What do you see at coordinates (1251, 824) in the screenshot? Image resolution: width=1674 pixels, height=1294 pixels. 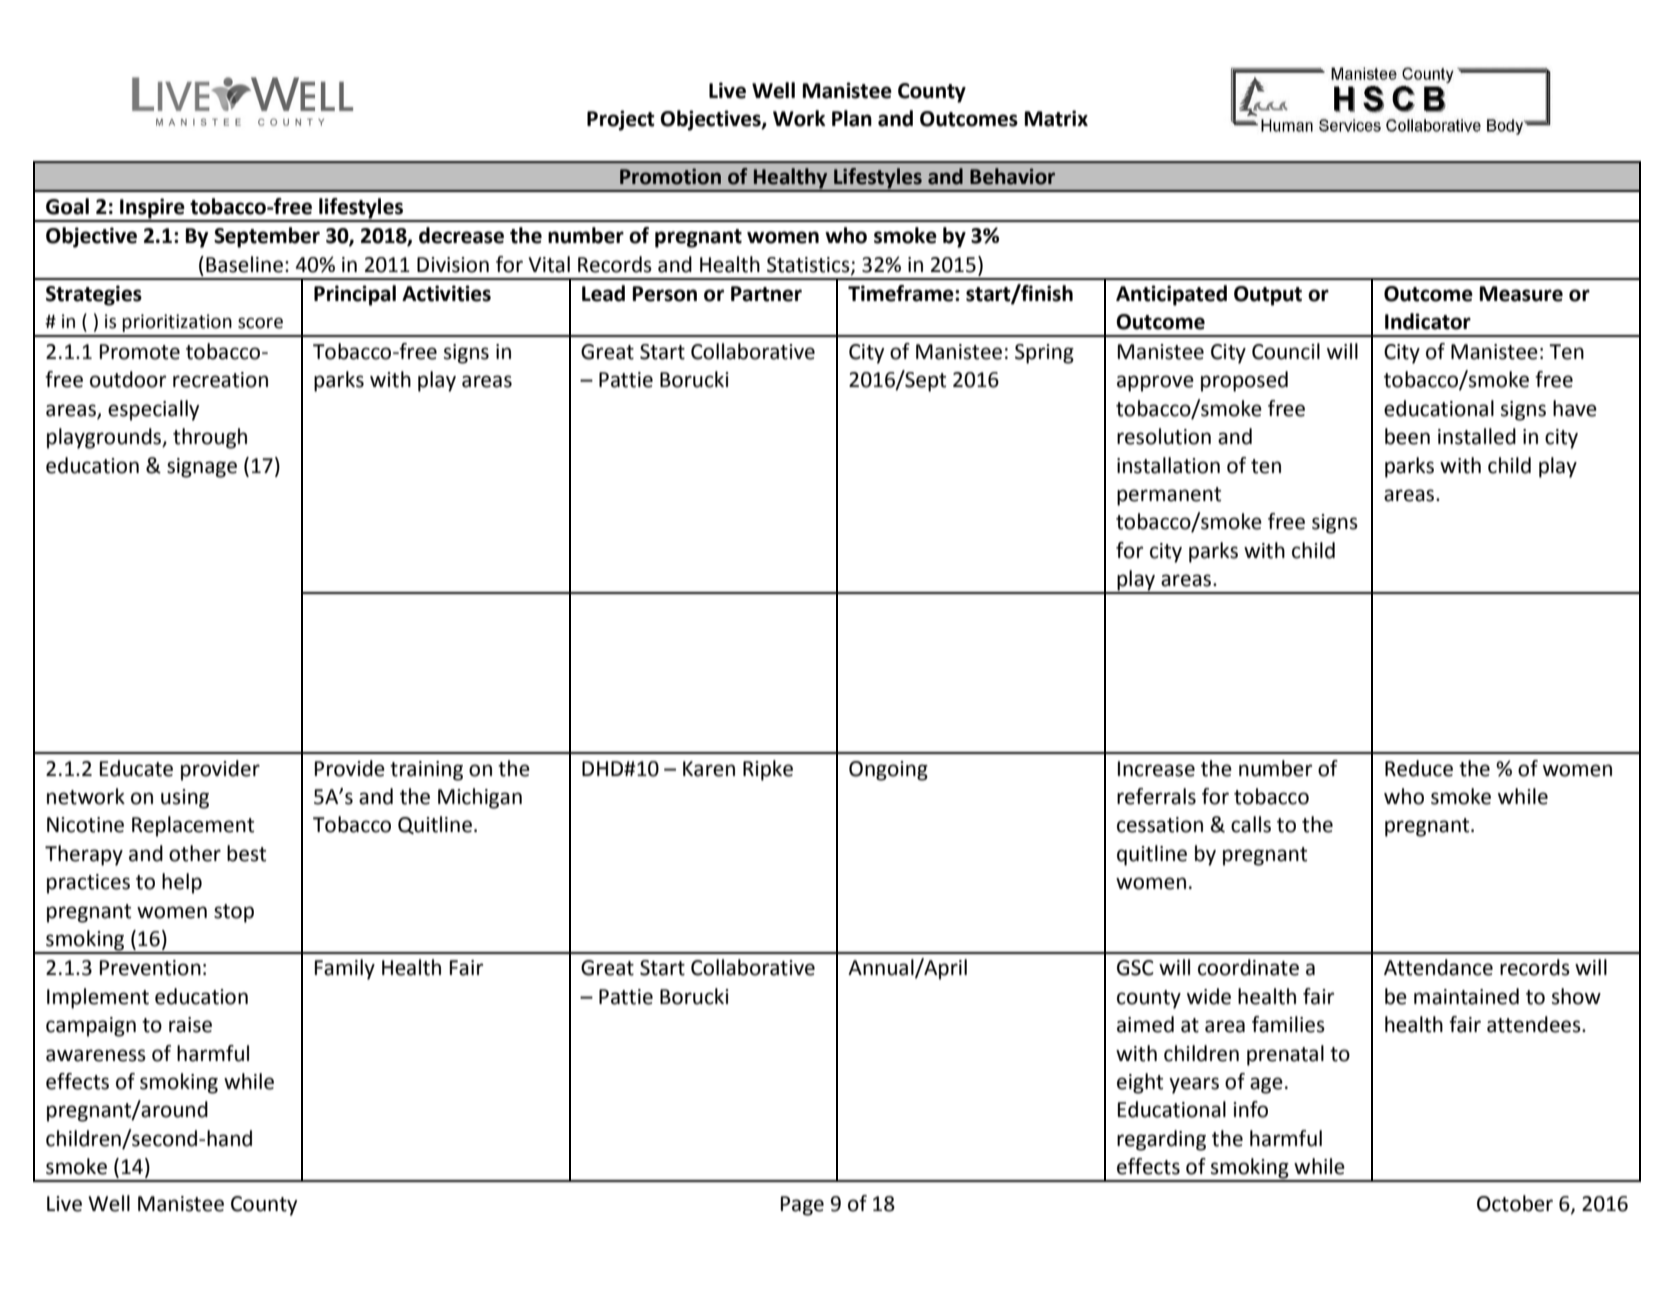 I see `calls` at bounding box center [1251, 824].
